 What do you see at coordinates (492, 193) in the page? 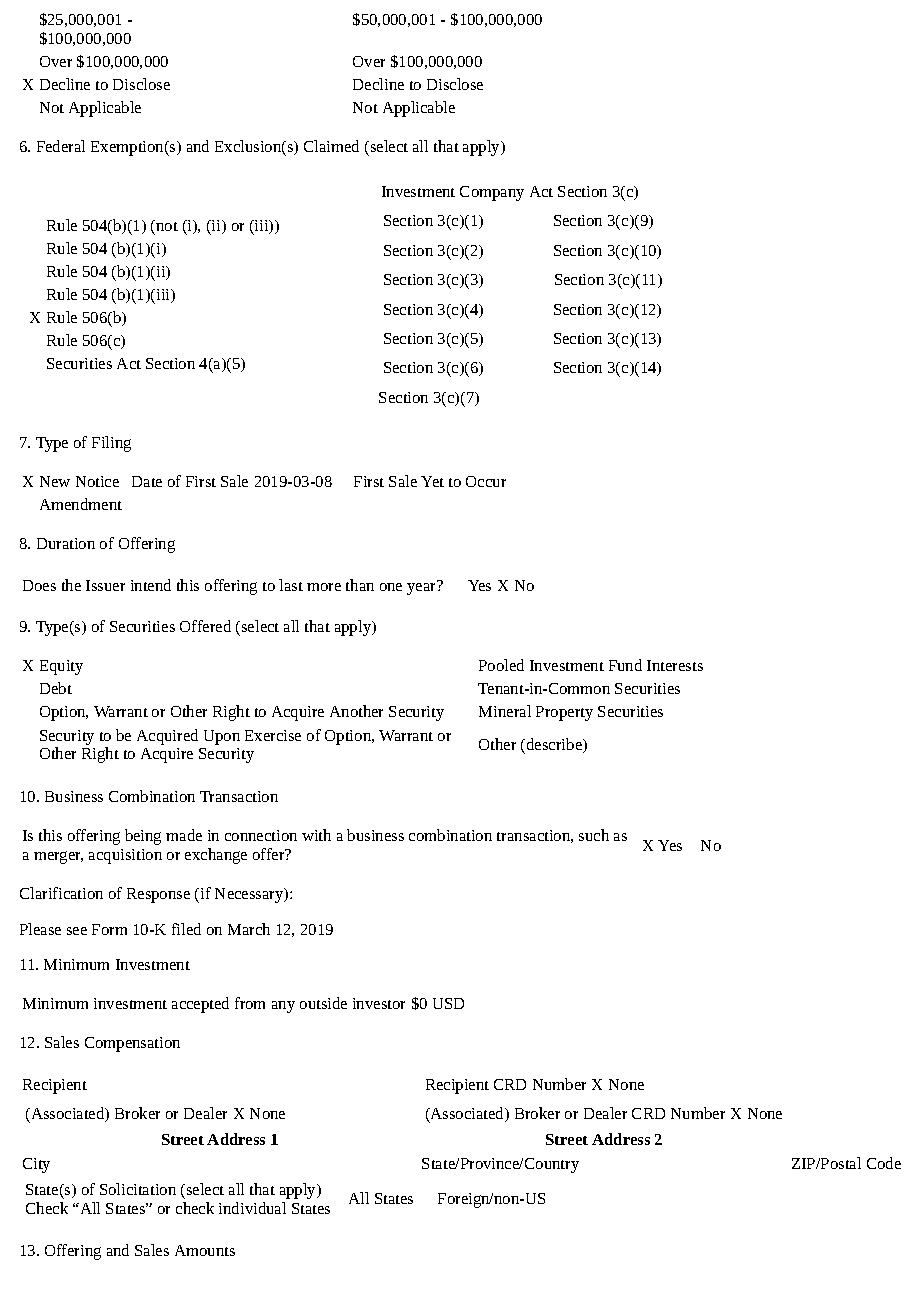
I see `Company` at bounding box center [492, 193].
